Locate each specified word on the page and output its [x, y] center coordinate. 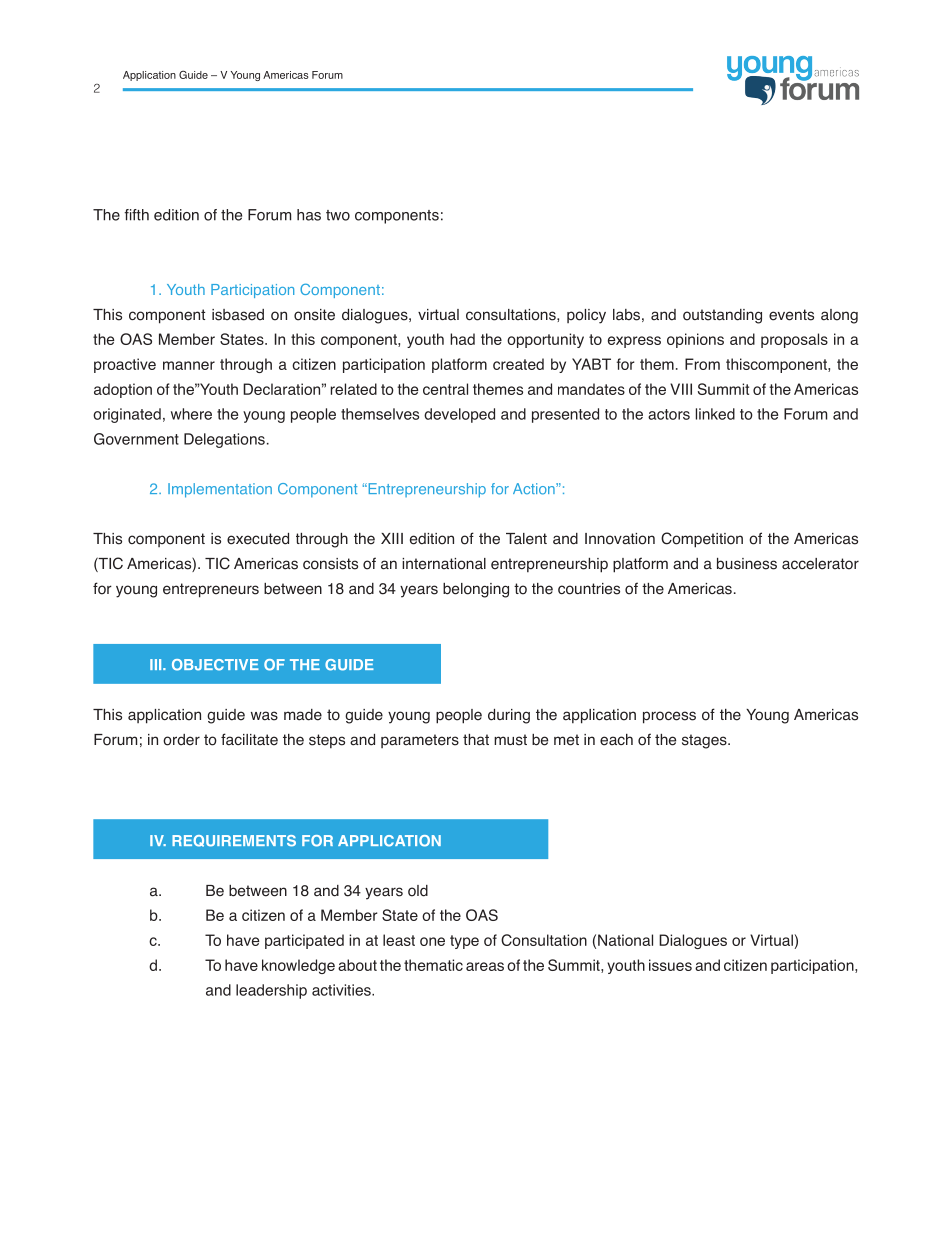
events [791, 315]
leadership [271, 991]
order [181, 740]
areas [485, 966]
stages [705, 741]
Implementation [220, 490]
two [338, 215]
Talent [526, 539]
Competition [702, 540]
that [476, 740]
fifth [136, 215]
